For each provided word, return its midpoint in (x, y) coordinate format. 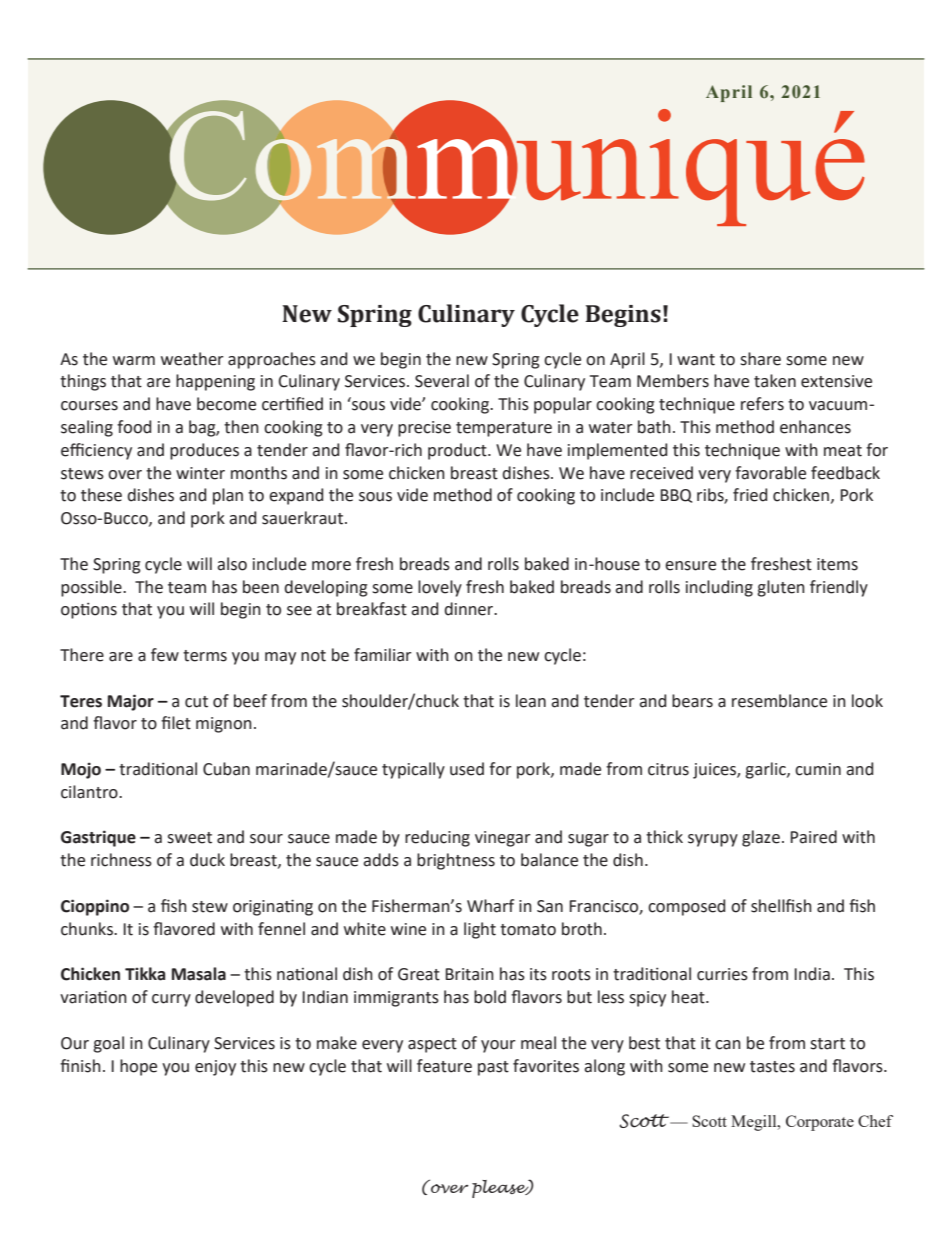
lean (531, 701)
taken (775, 381)
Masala (199, 974)
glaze (761, 838)
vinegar (503, 839)
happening (215, 382)
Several (442, 381)
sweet (189, 838)
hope (138, 1067)
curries (722, 974)
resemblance (779, 701)
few (165, 655)
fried (750, 495)
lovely (440, 588)
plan (228, 496)
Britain (469, 974)
